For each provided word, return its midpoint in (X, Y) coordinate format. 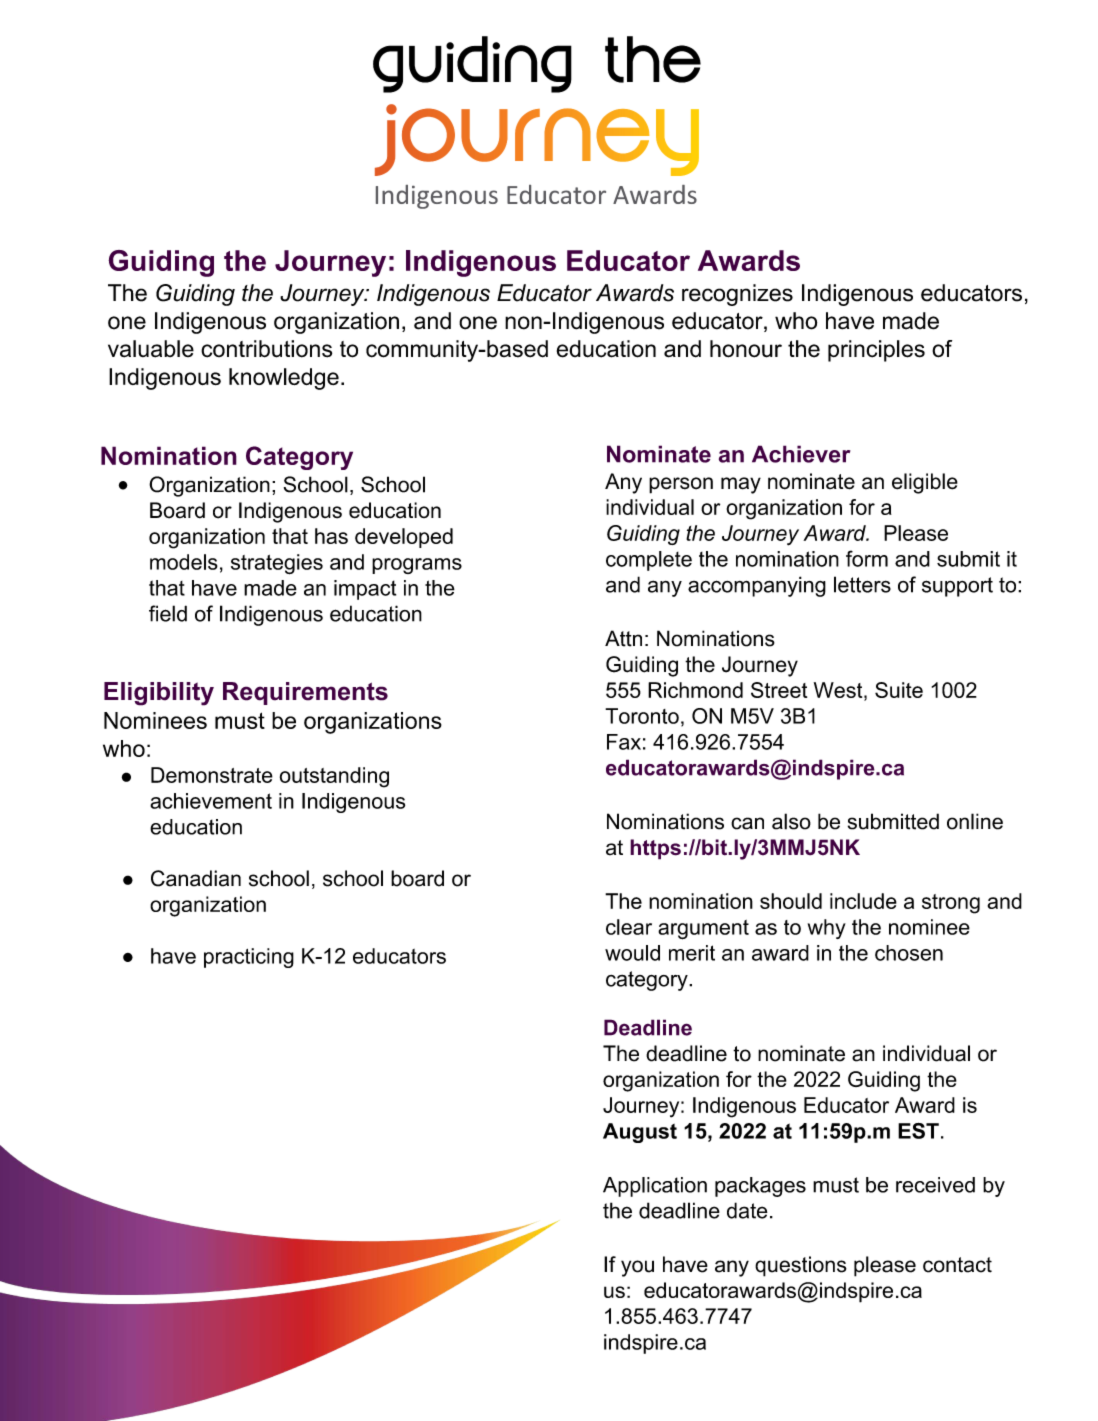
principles (876, 351)
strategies (277, 564)
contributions (266, 349)
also (791, 821)
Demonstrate (212, 775)
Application (655, 1187)
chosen (909, 953)
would (632, 953)
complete (649, 561)
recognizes (737, 295)
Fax (624, 742)
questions (801, 1266)
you (637, 1268)
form (867, 558)
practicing (249, 958)
